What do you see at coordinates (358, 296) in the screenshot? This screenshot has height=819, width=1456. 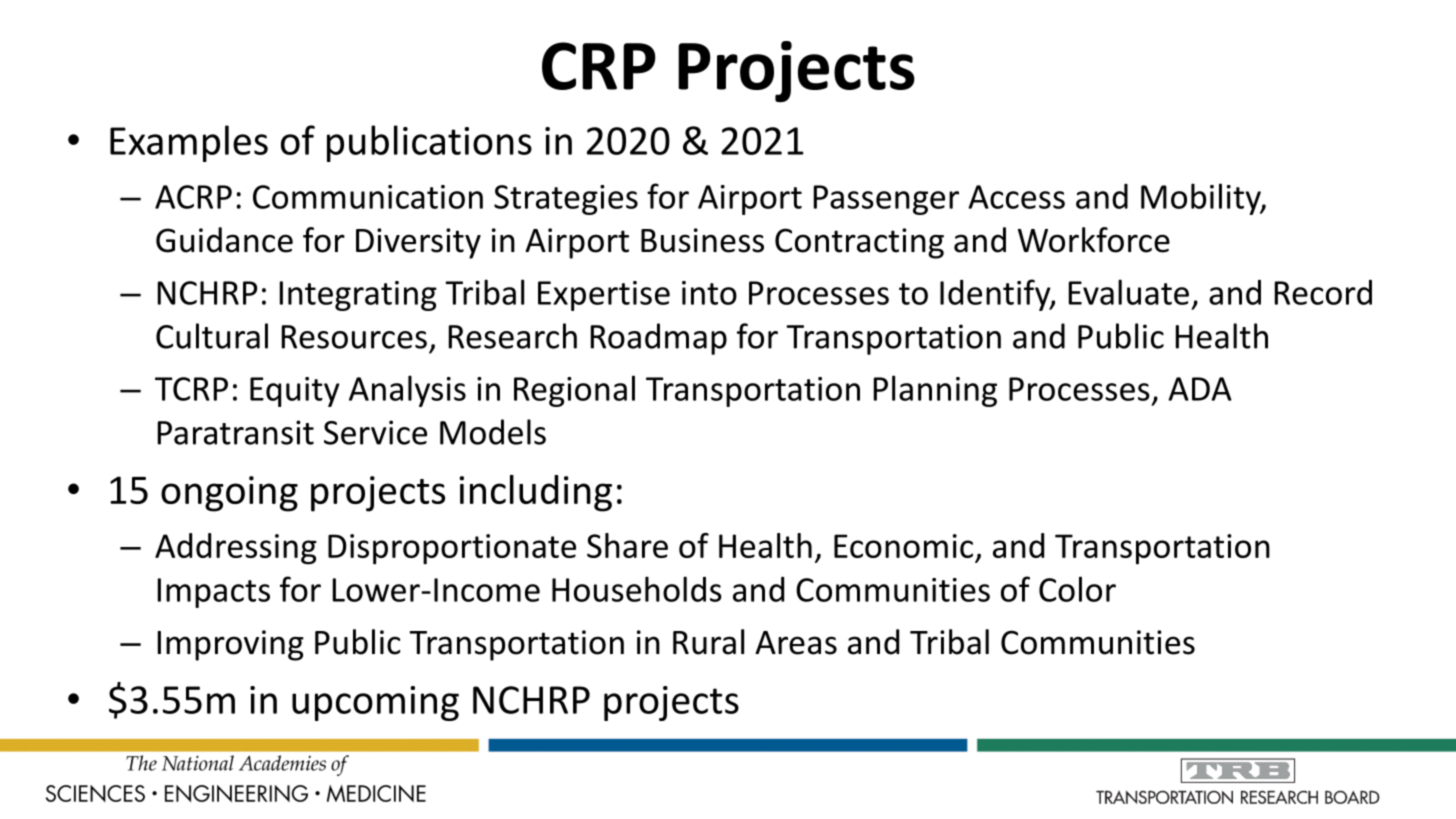 I see `Integrating` at bounding box center [358, 296].
